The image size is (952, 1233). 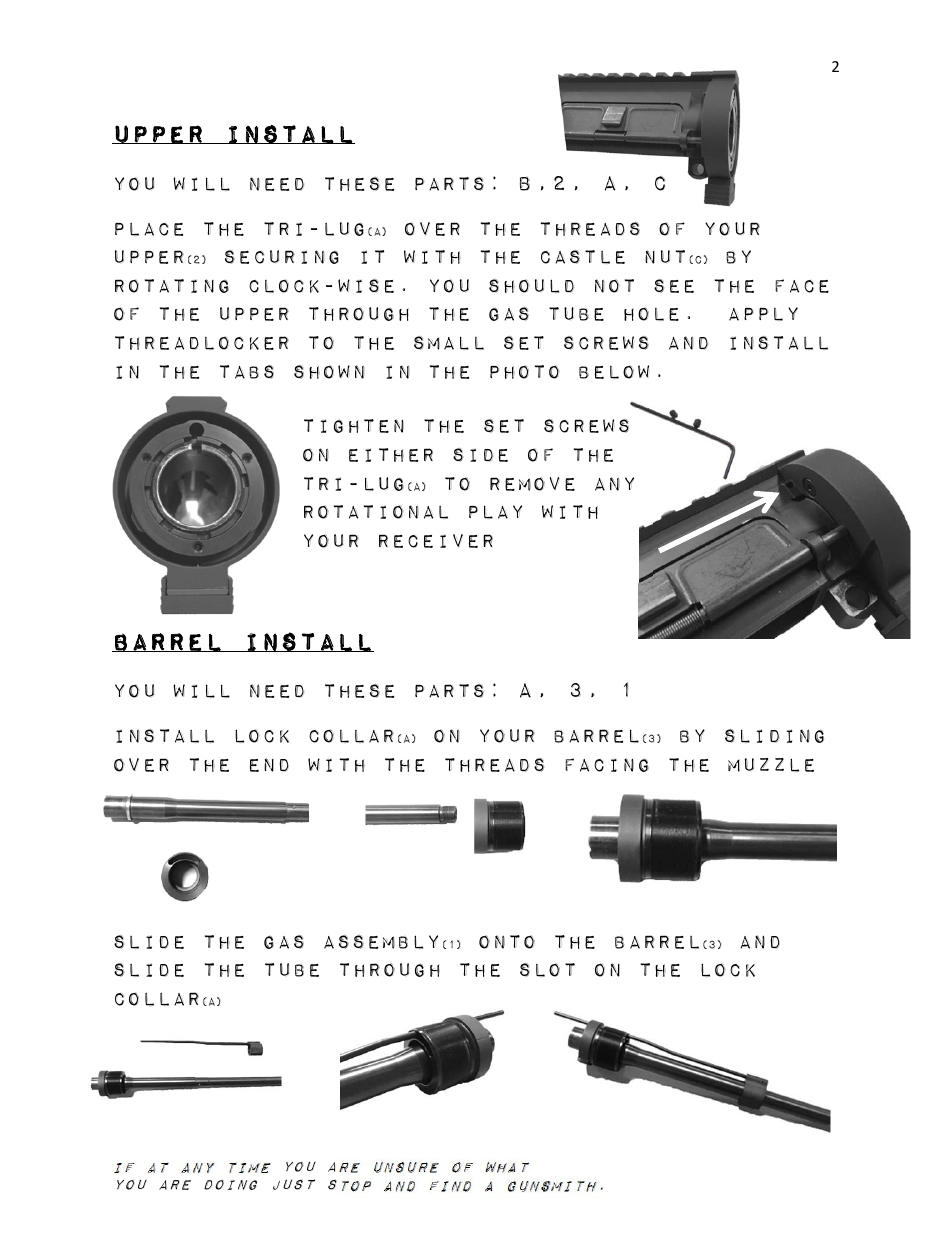 What do you see at coordinates (282, 257) in the screenshot?
I see `securing` at bounding box center [282, 257].
